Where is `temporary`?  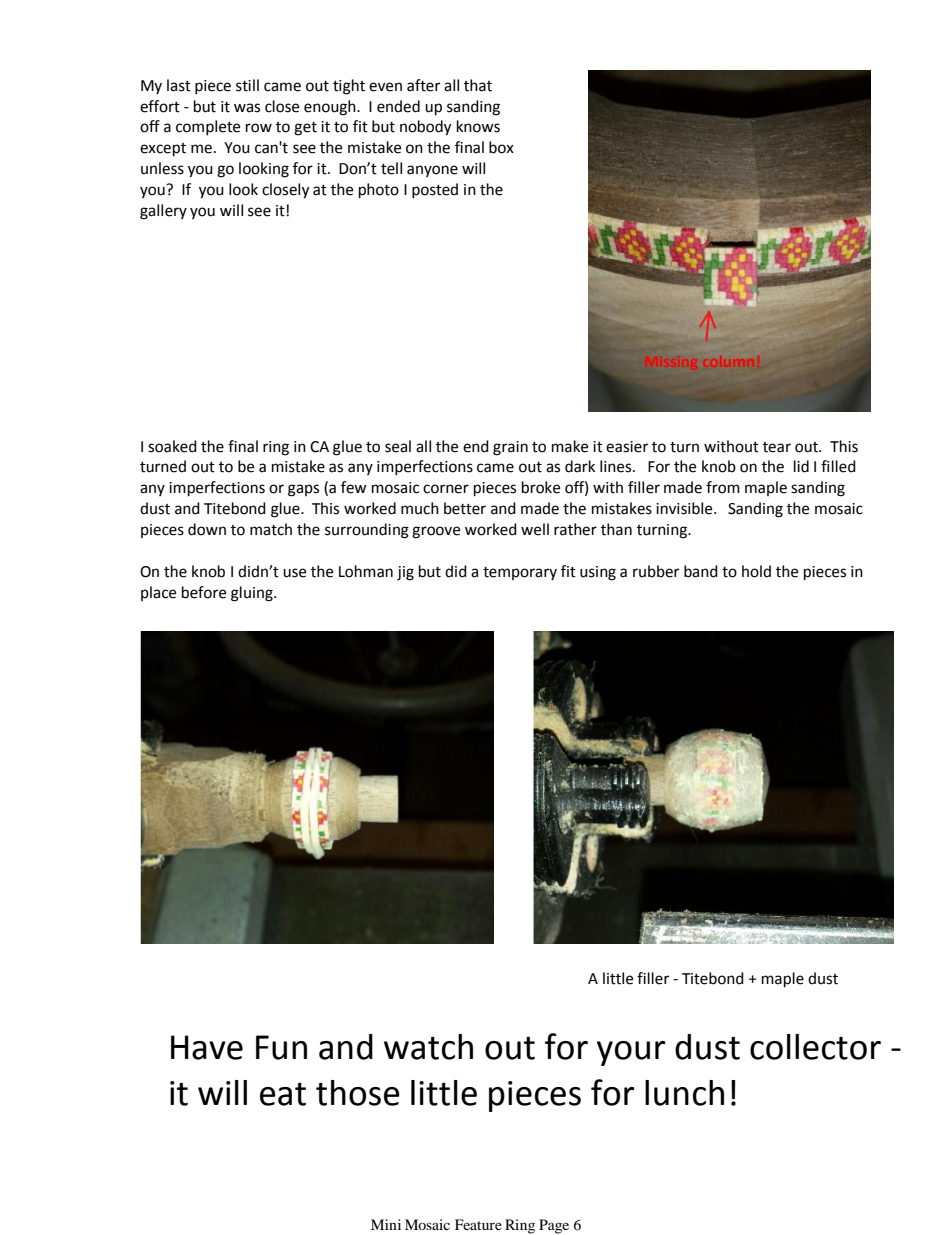
temporary is located at coordinates (520, 573).
